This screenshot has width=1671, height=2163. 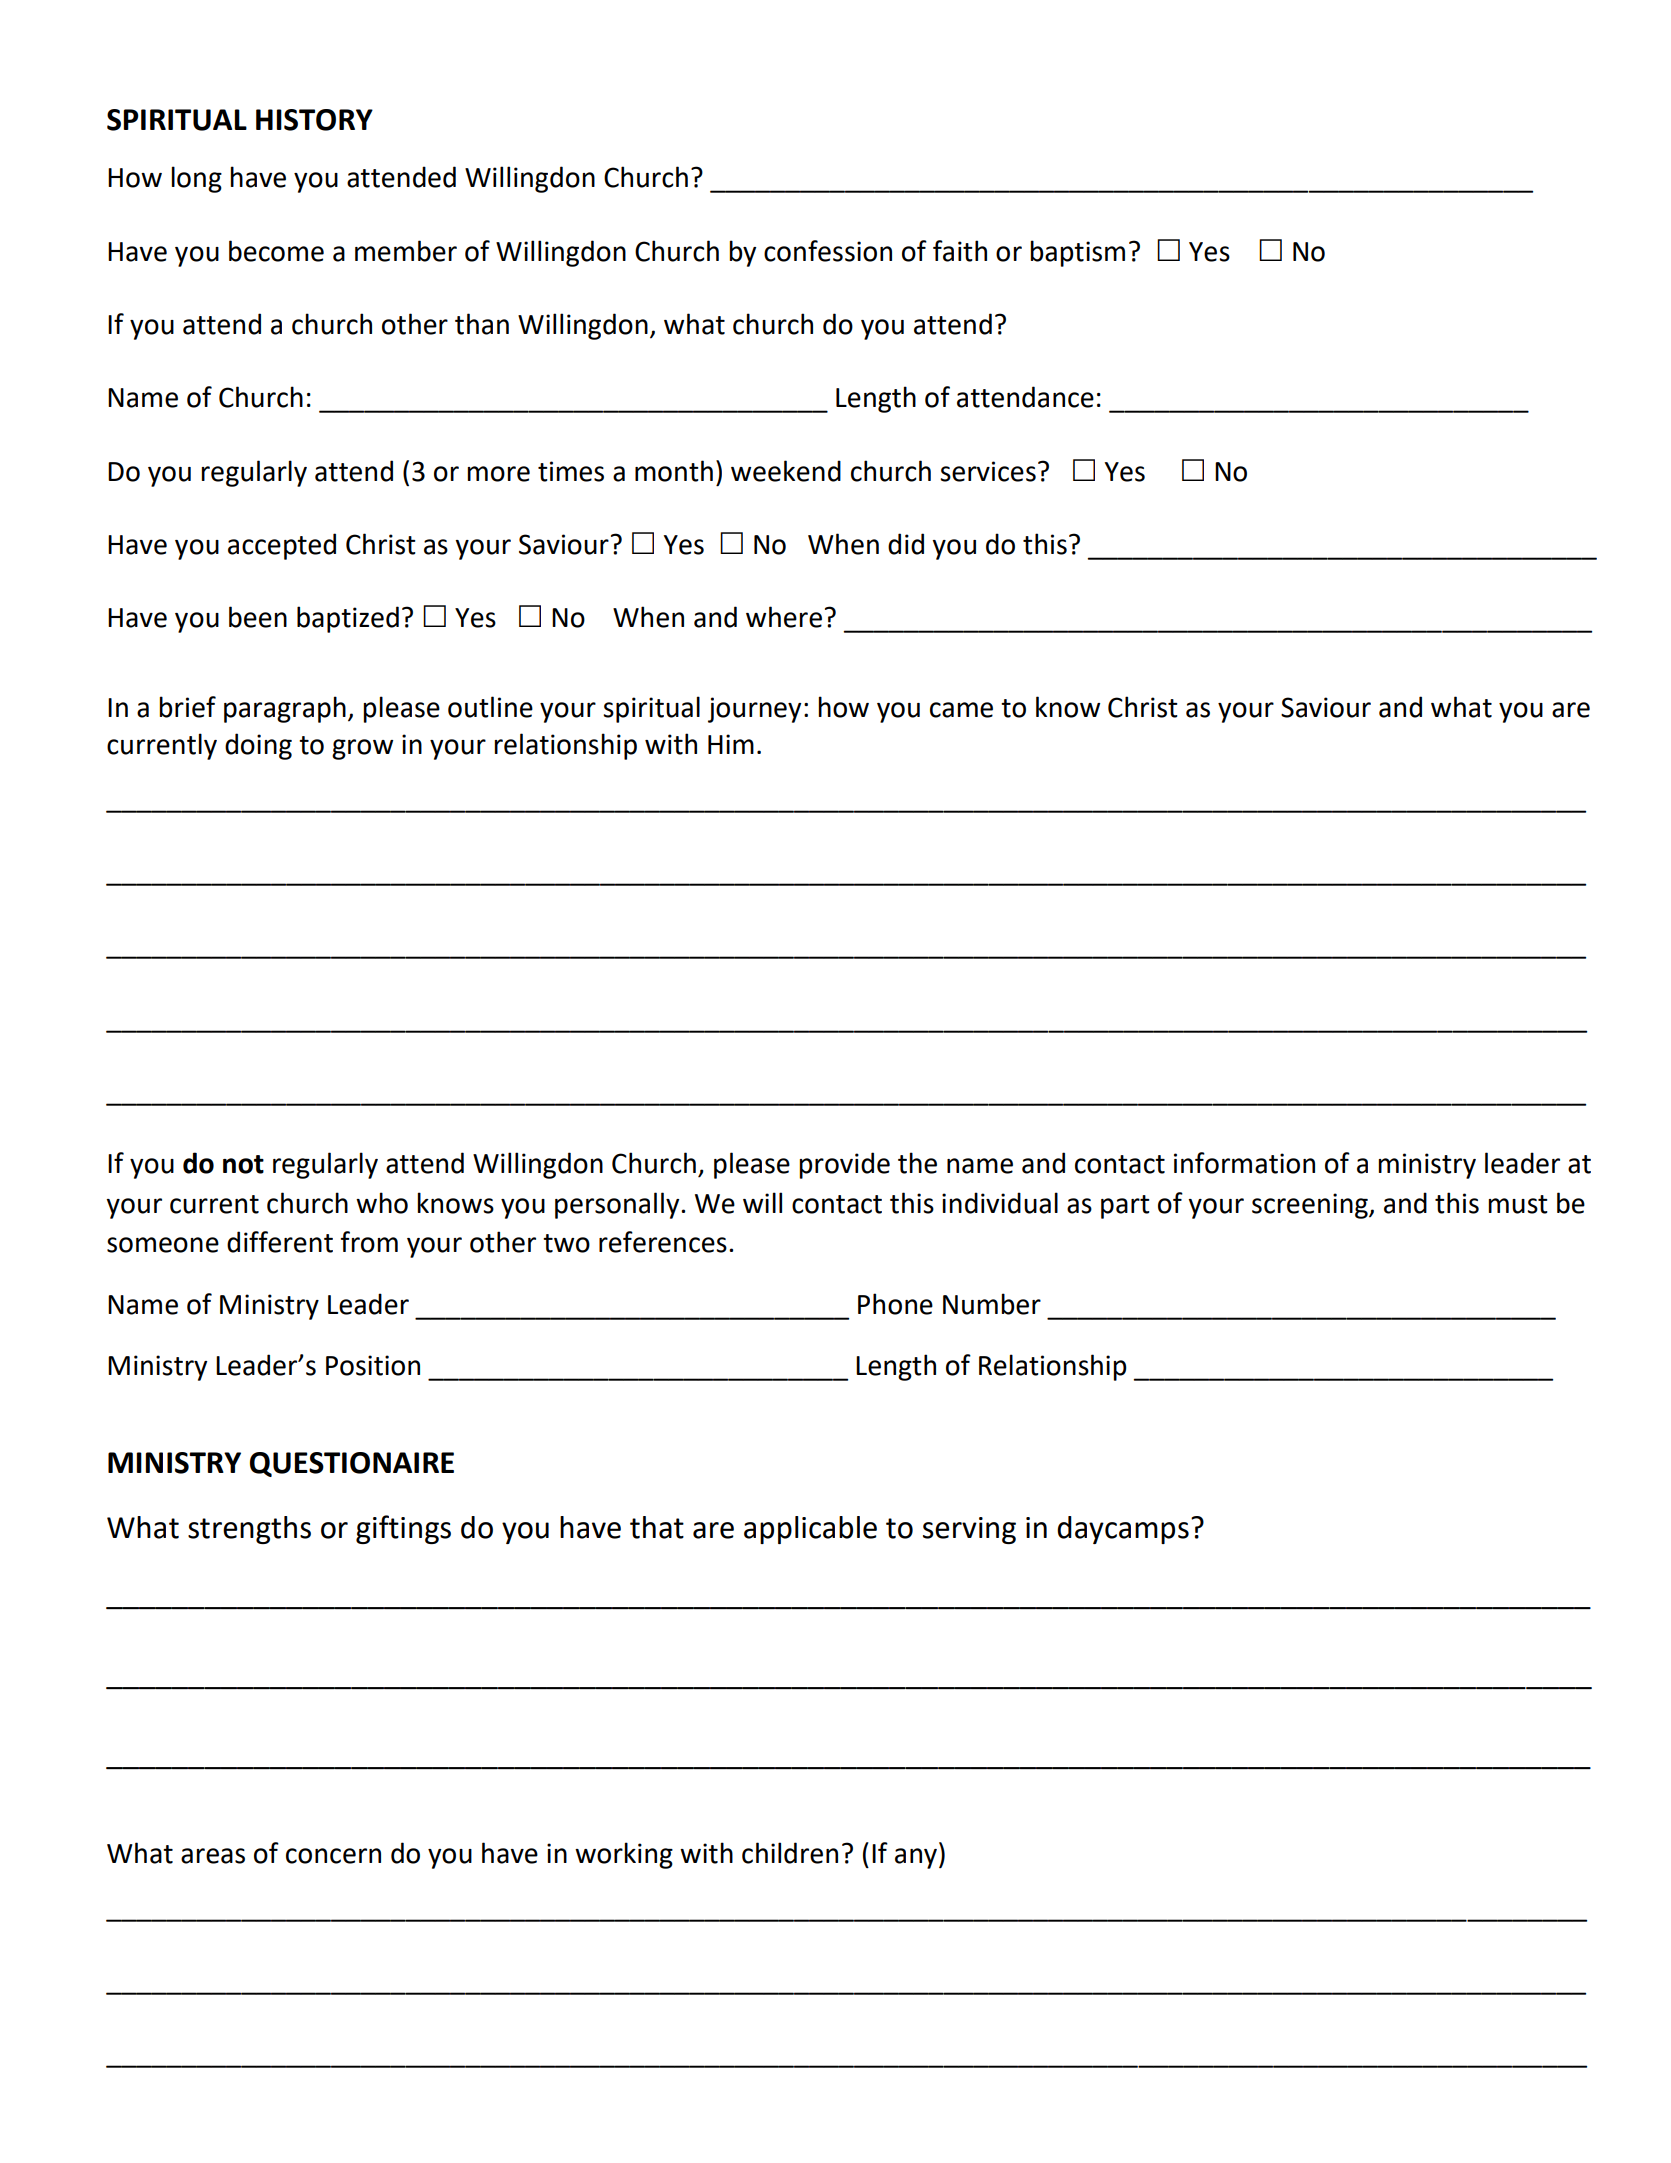 What do you see at coordinates (844, 1165) in the screenshot?
I see `provide` at bounding box center [844, 1165].
